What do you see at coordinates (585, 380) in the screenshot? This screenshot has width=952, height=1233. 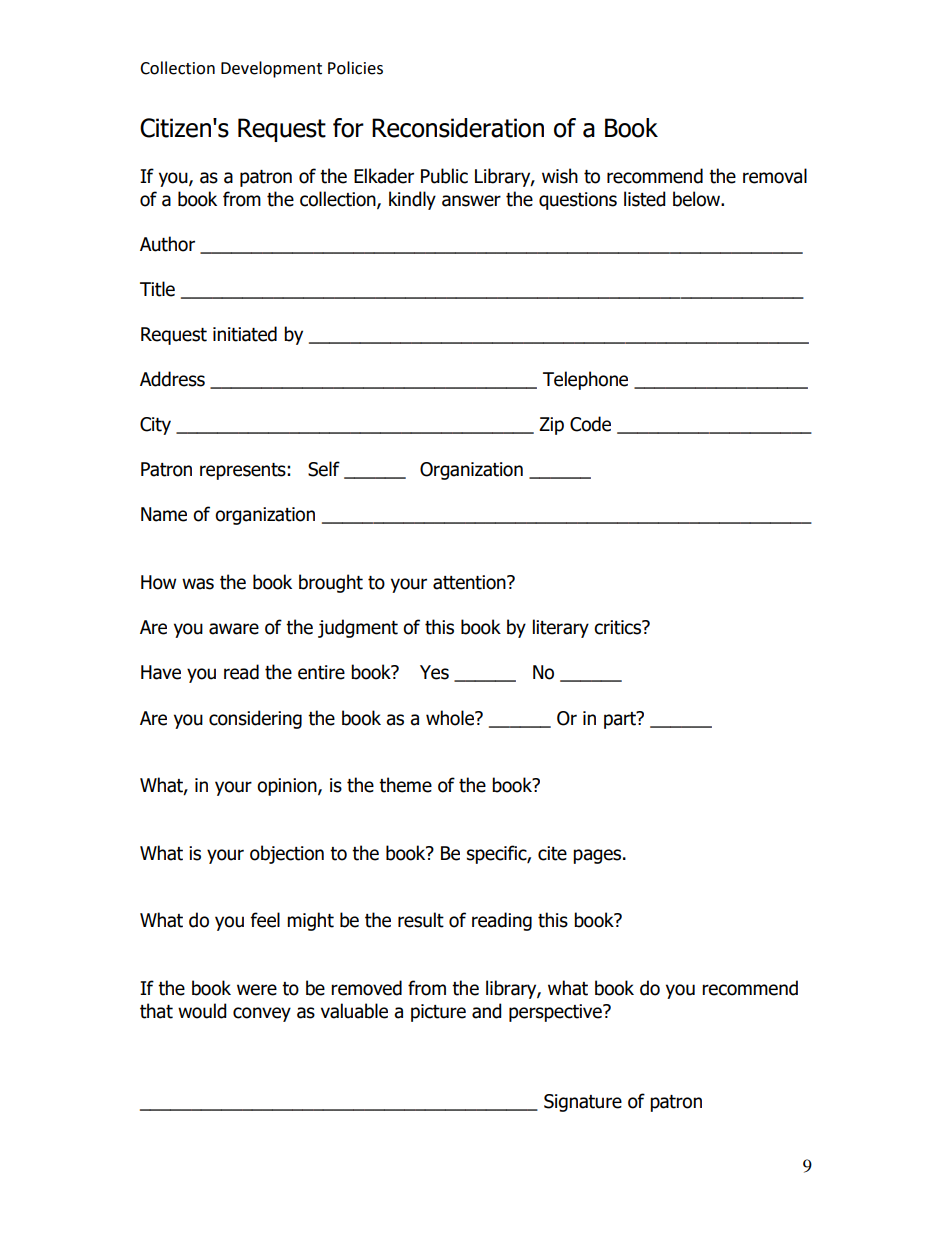 I see `Telephone` at bounding box center [585, 380].
